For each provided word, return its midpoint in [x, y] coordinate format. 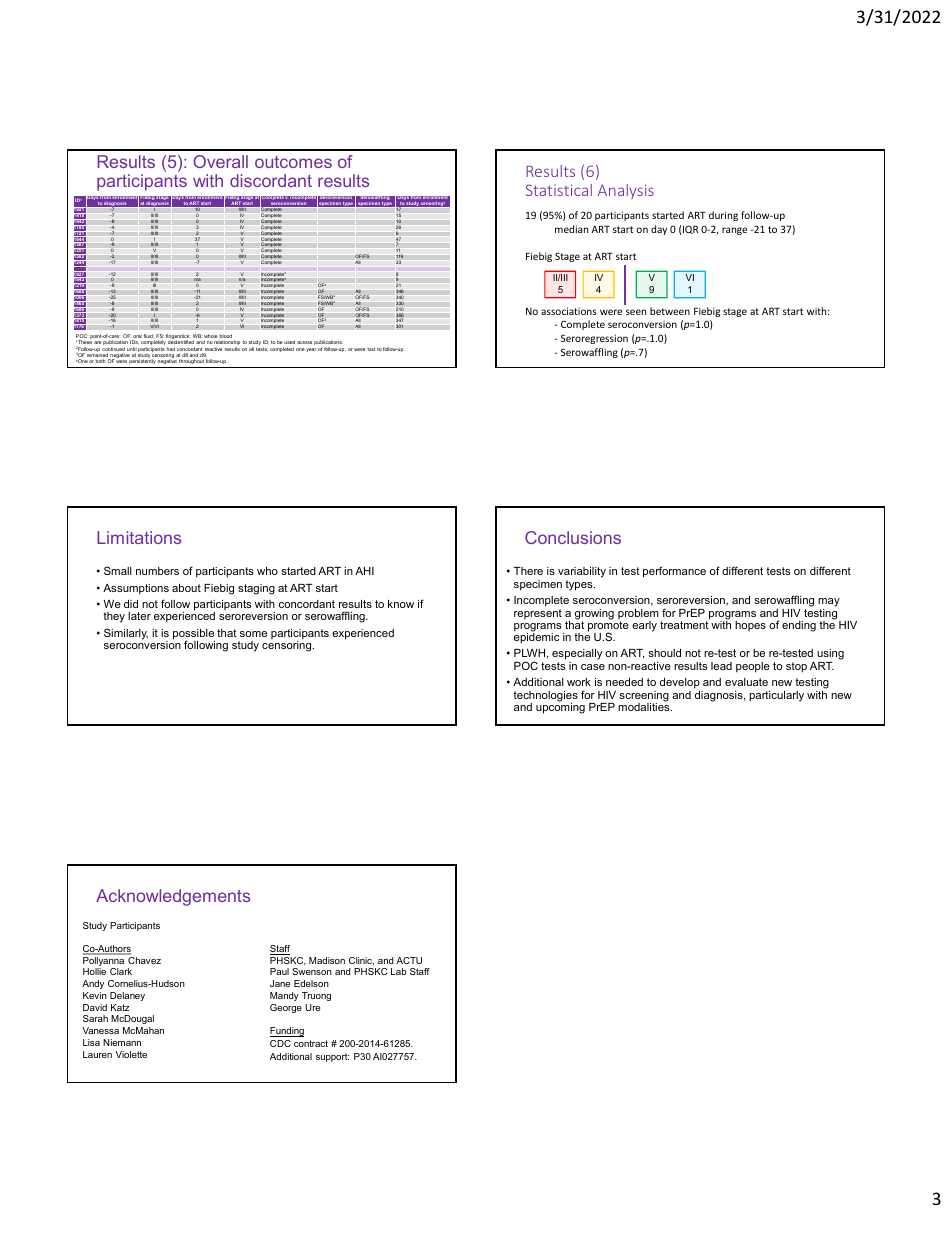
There [528, 571]
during [723, 216]
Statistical [559, 190]
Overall [220, 161]
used [289, 342]
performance [674, 572]
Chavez [144, 960]
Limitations [139, 537]
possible [194, 635]
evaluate [746, 682]
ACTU [409, 960]
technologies [545, 697]
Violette [131, 1054]
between [670, 311]
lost [371, 349]
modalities [645, 706]
